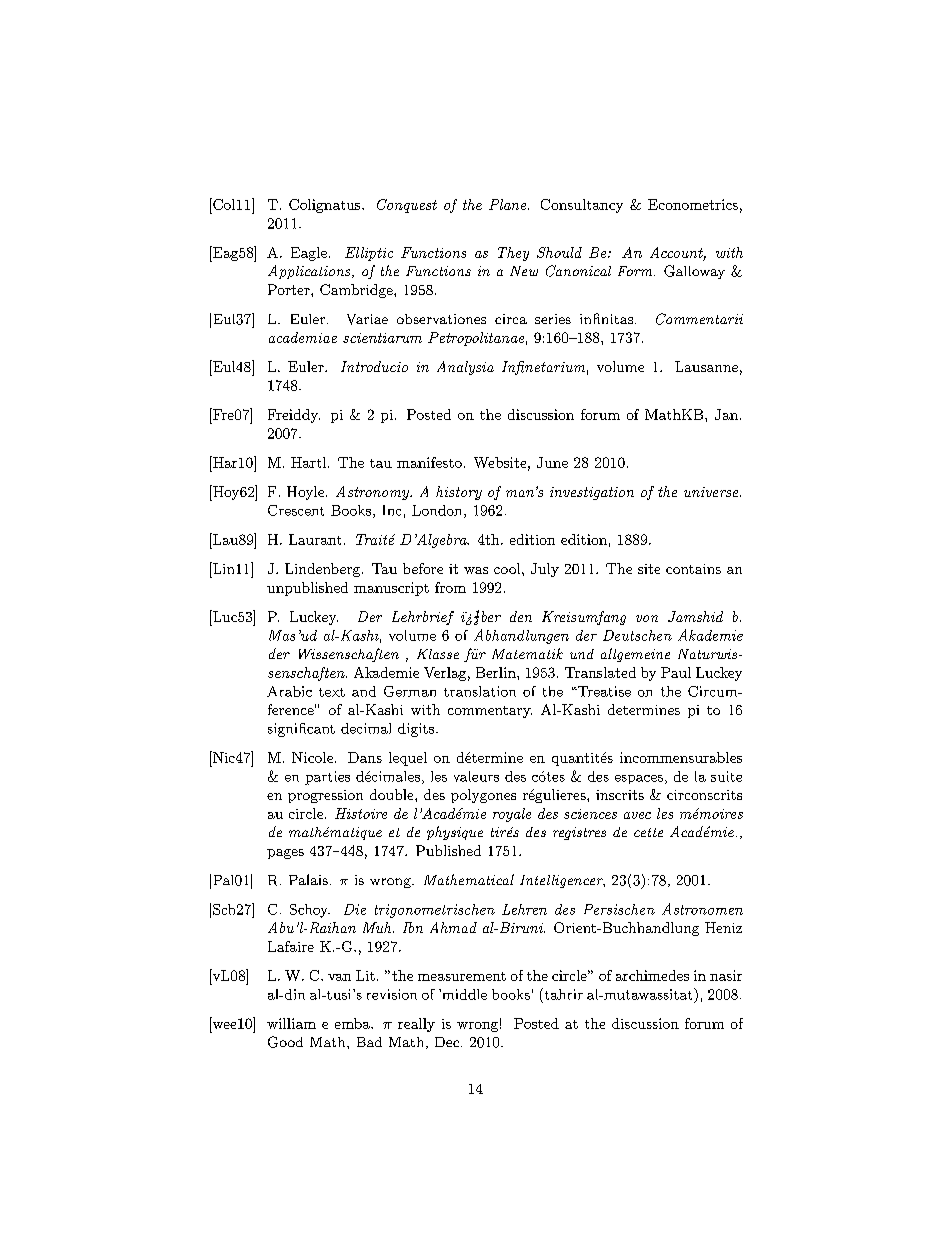  I want to click on Plane, so click(509, 204).
